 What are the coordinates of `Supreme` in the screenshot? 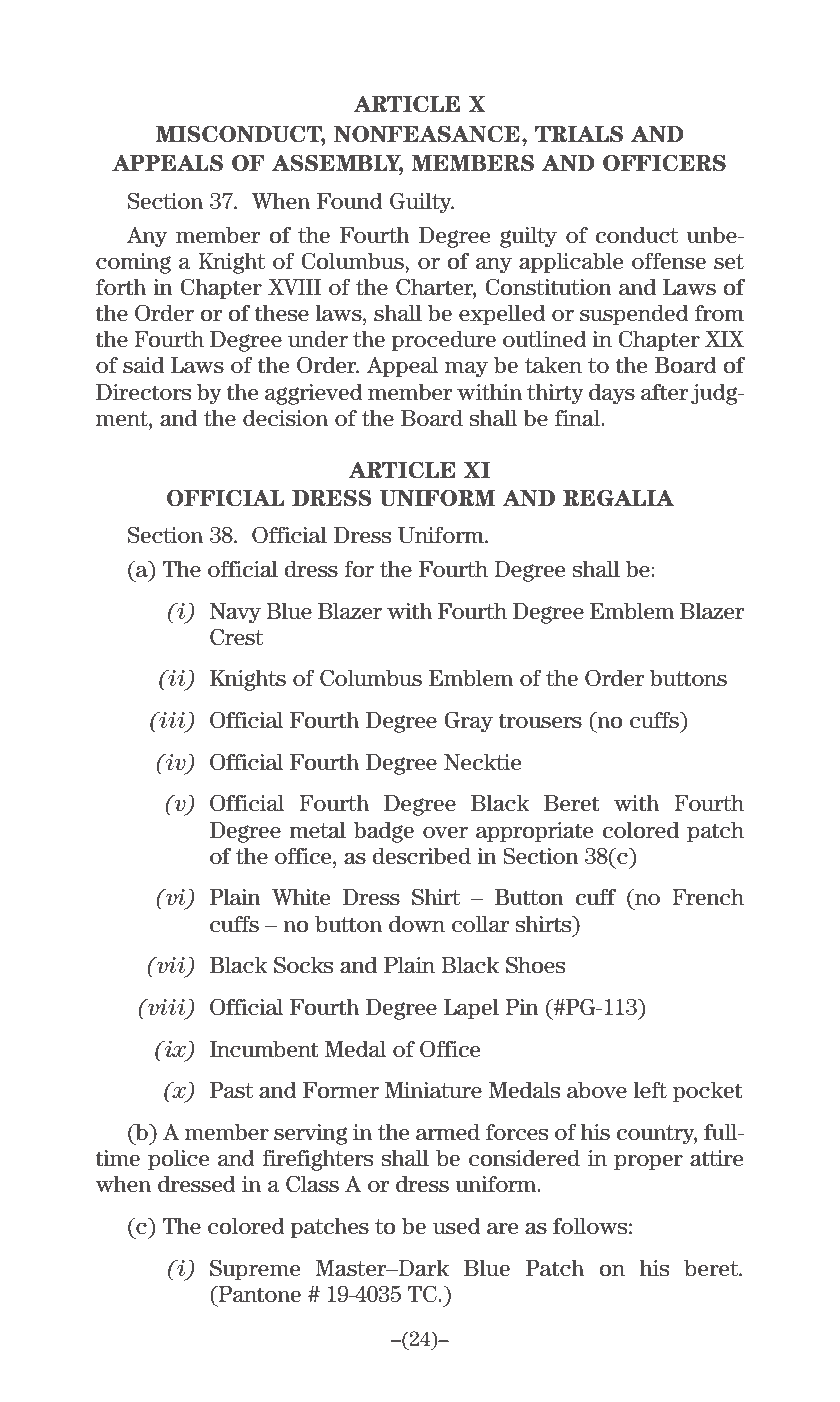 It's located at (255, 1270).
